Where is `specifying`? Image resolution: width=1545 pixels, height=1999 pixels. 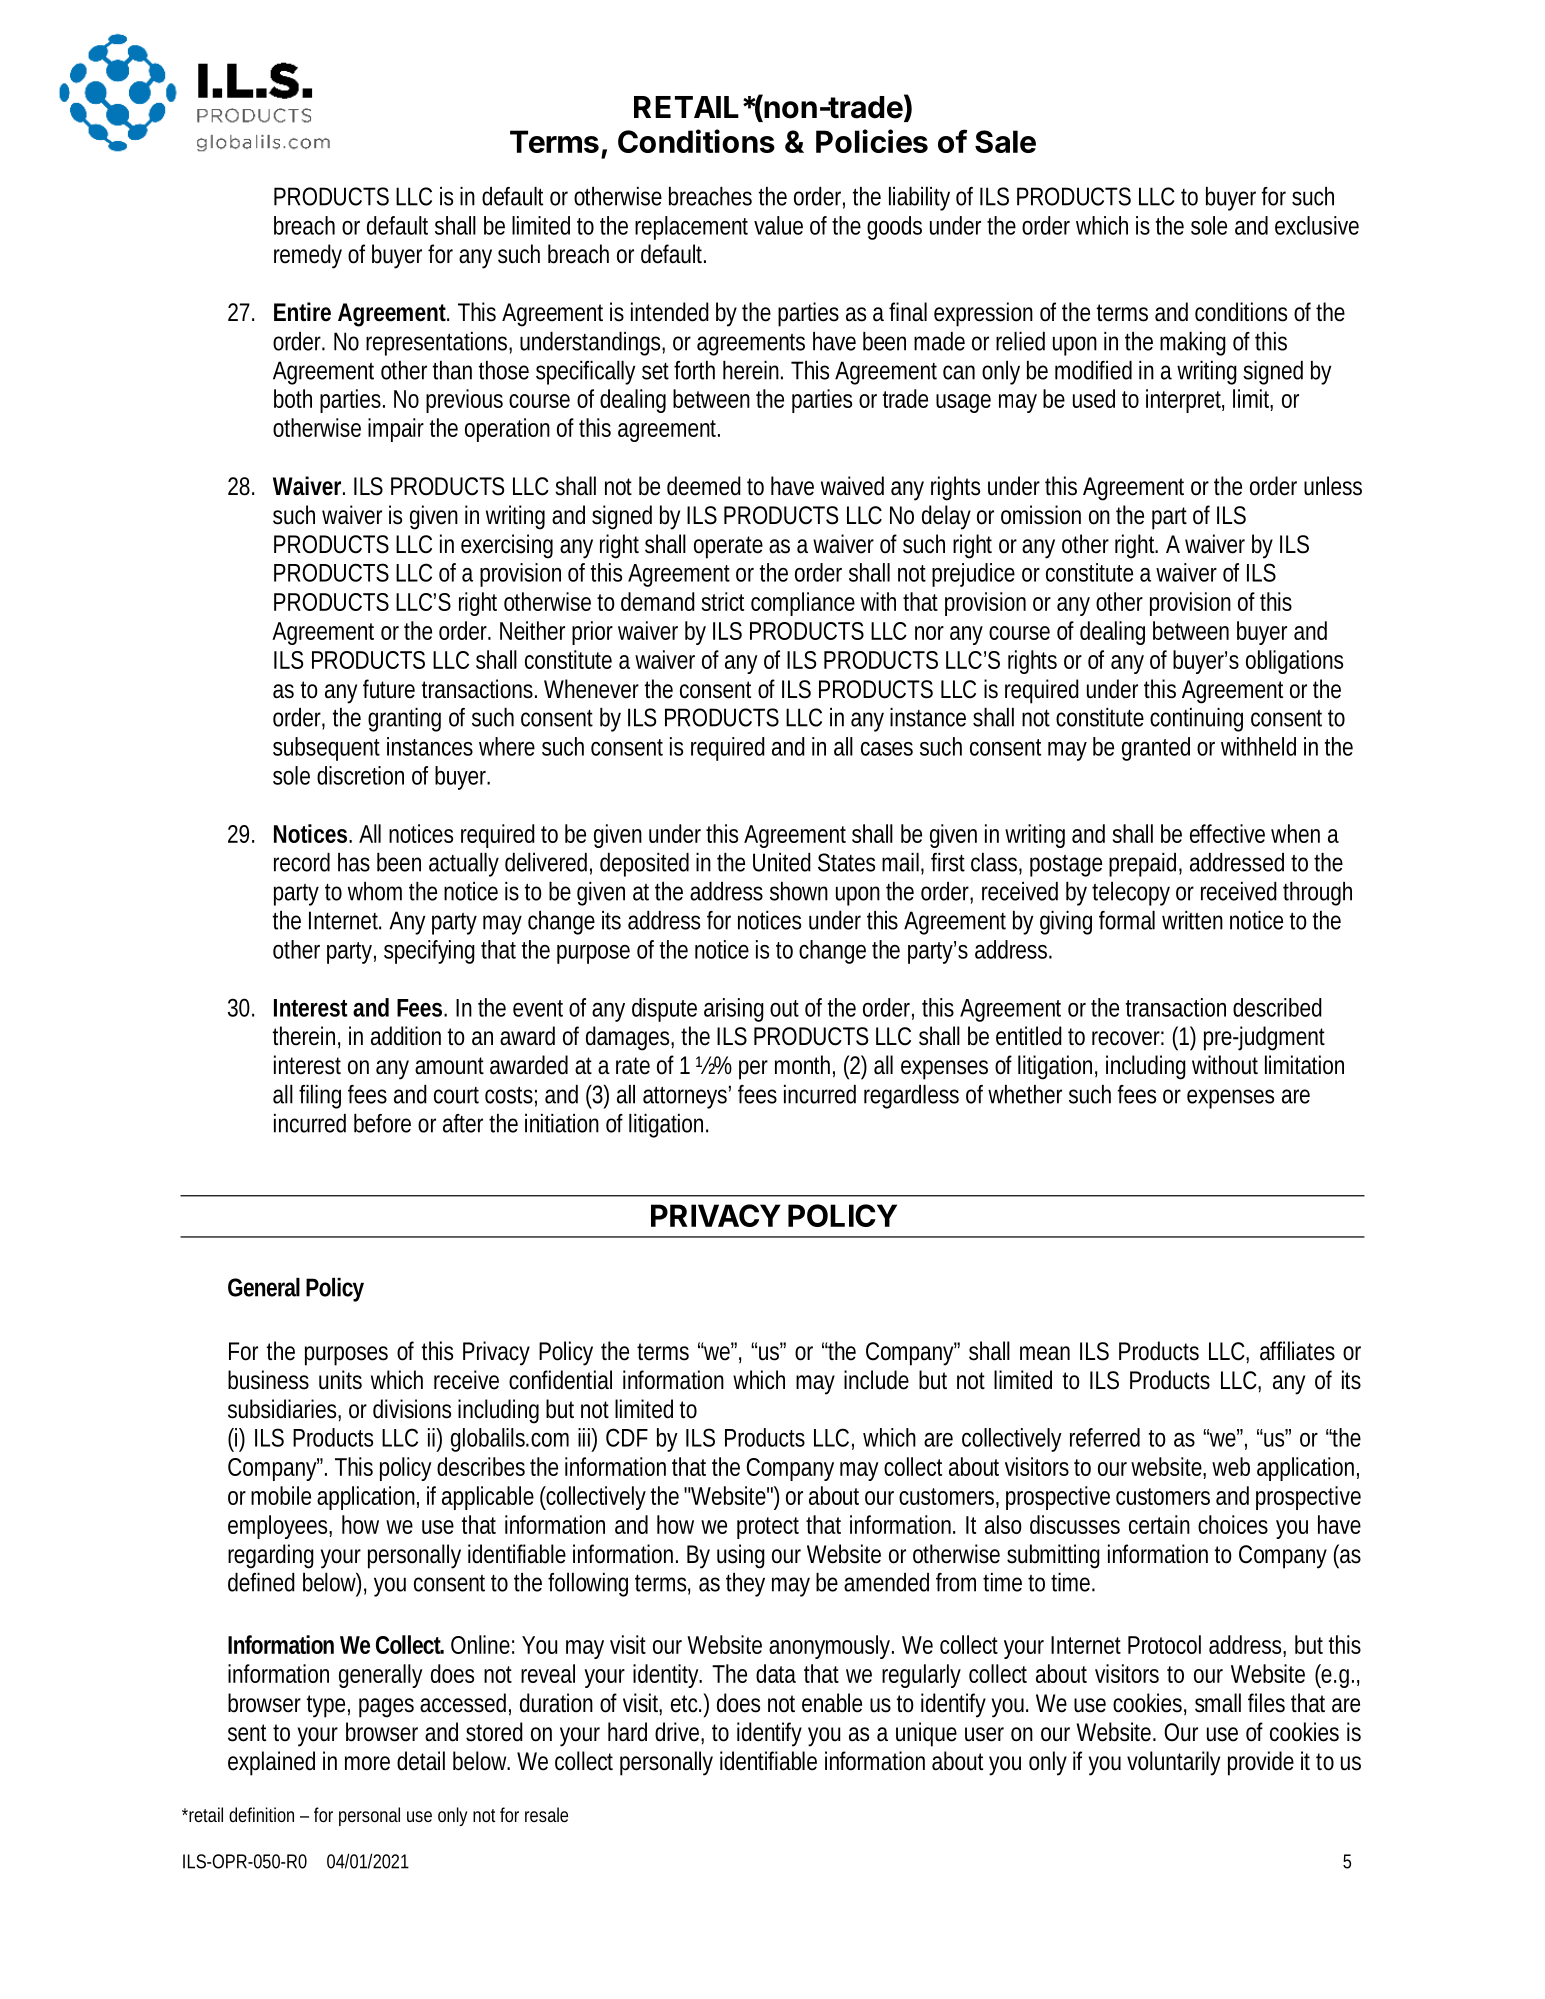 specifying is located at coordinates (429, 952).
